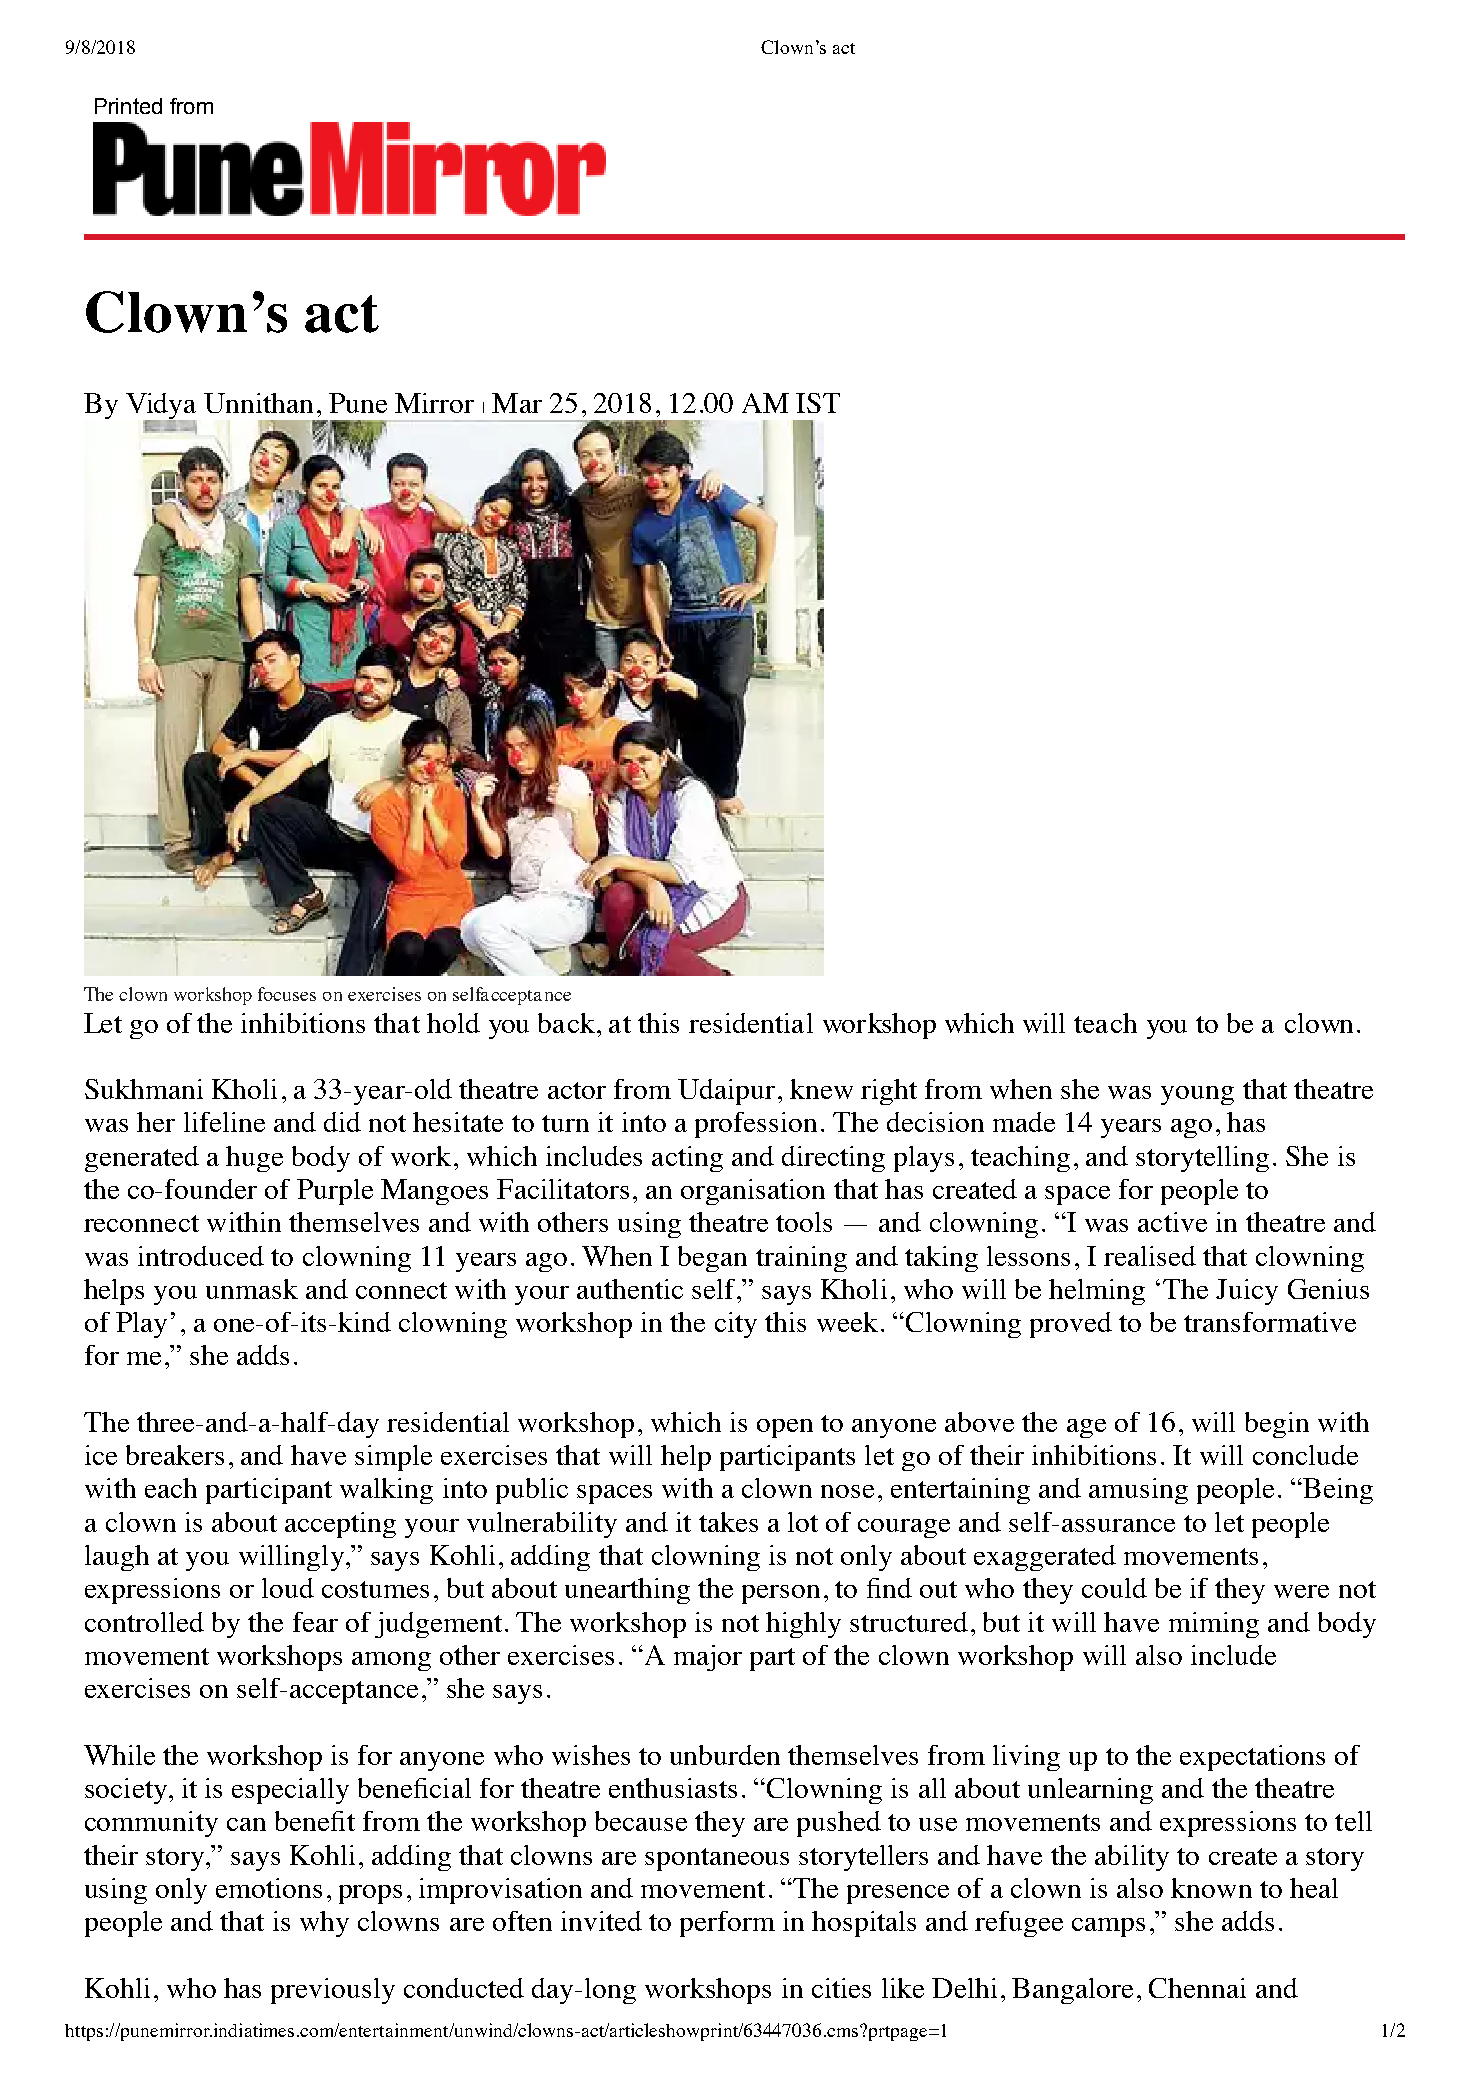 This screenshot has width=1471, height=2079. What do you see at coordinates (756, 1125) in the screenshot?
I see `profession` at bounding box center [756, 1125].
